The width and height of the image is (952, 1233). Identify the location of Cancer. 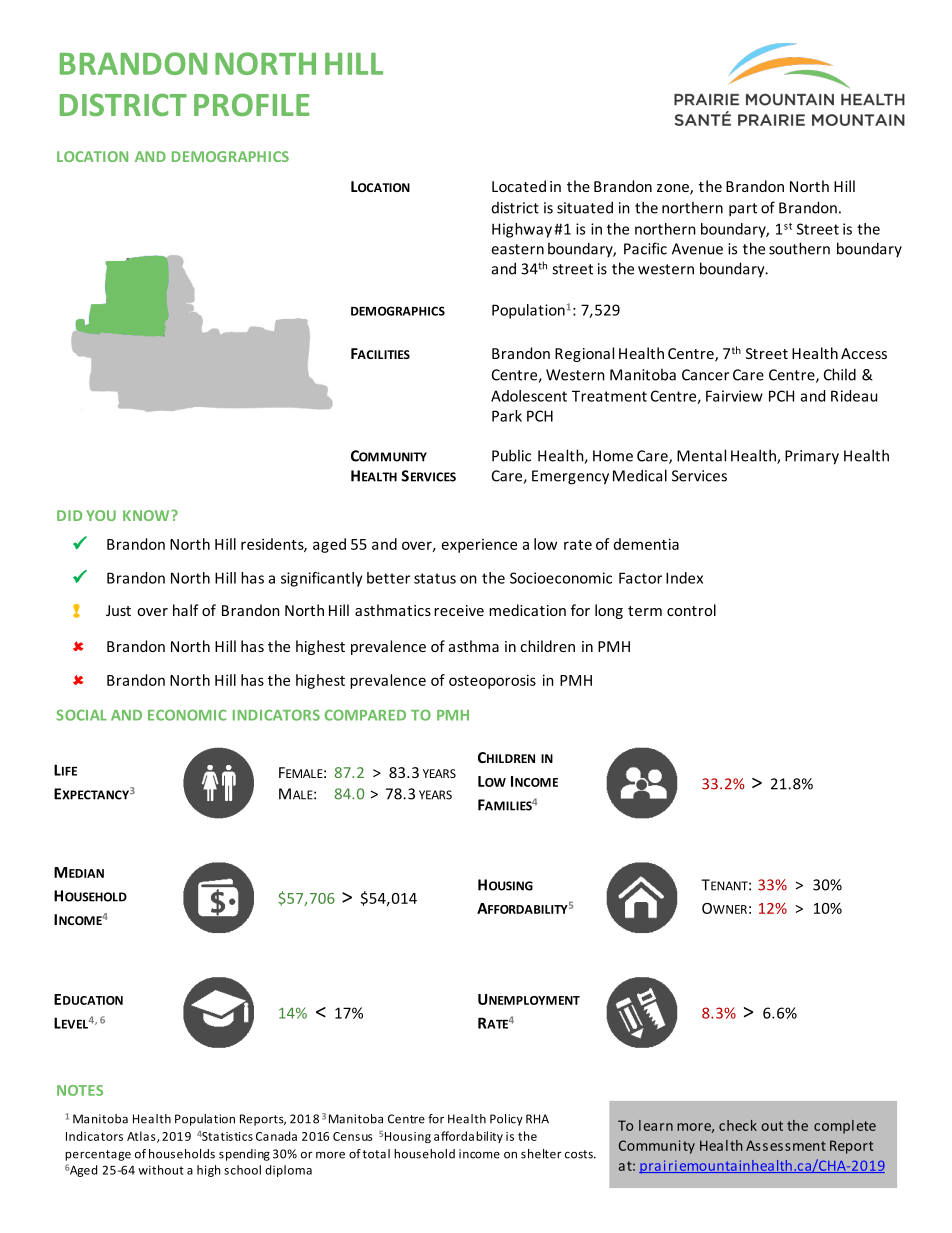
(705, 375).
